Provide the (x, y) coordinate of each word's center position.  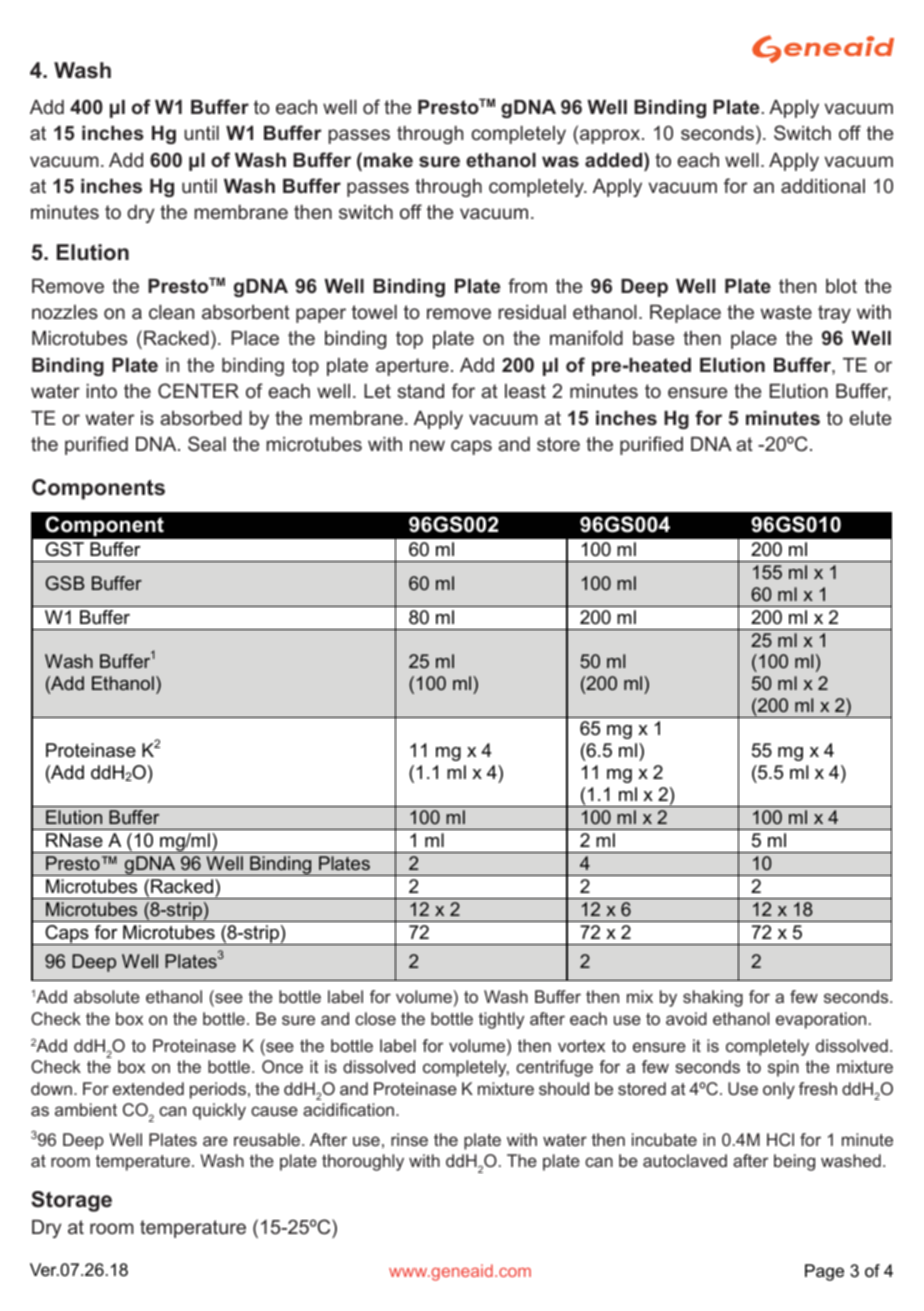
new (427, 445)
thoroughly (363, 1162)
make (388, 160)
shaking (713, 998)
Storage (71, 1201)
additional (823, 186)
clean (171, 312)
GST (64, 549)
